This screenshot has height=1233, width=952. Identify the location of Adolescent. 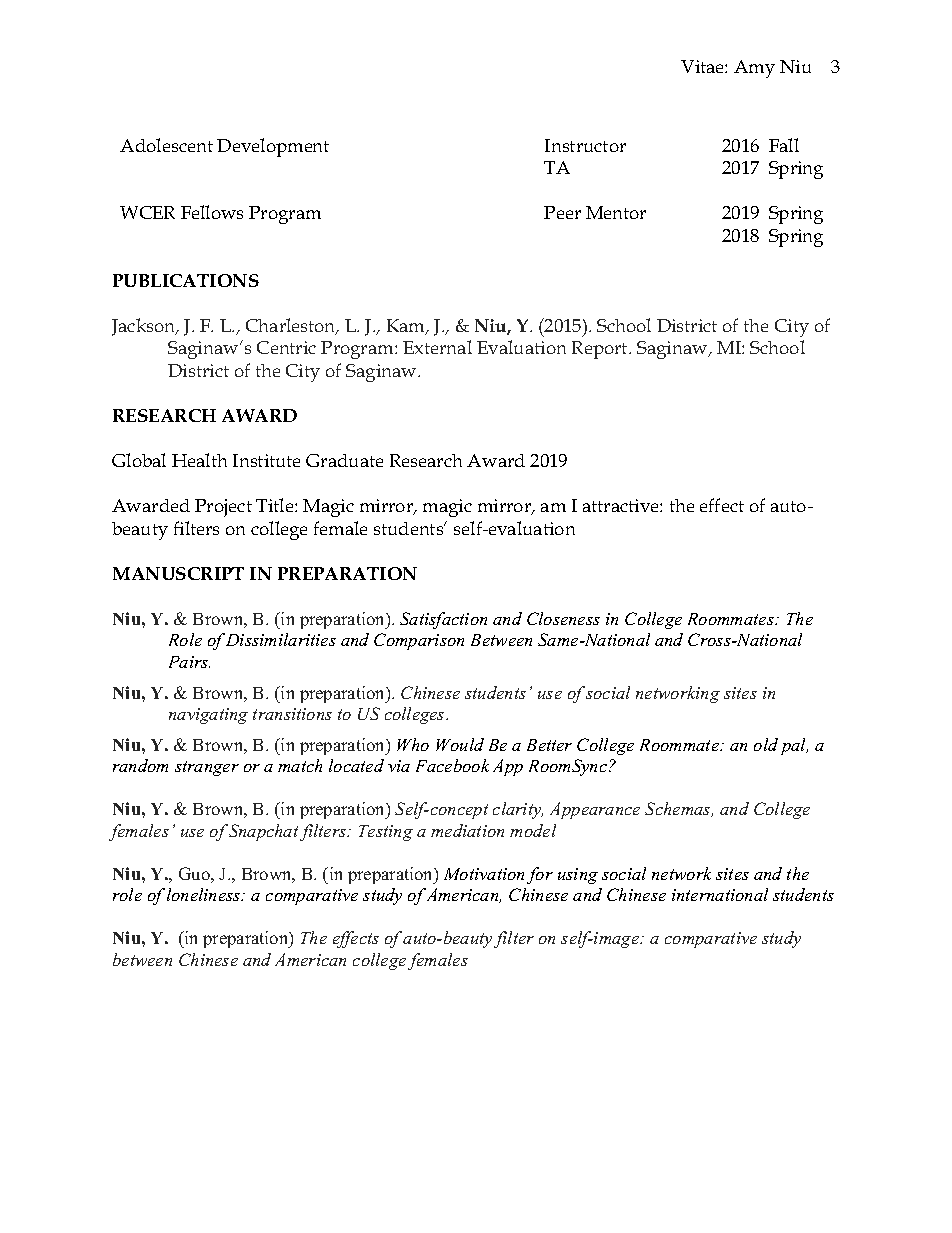
(166, 145).
